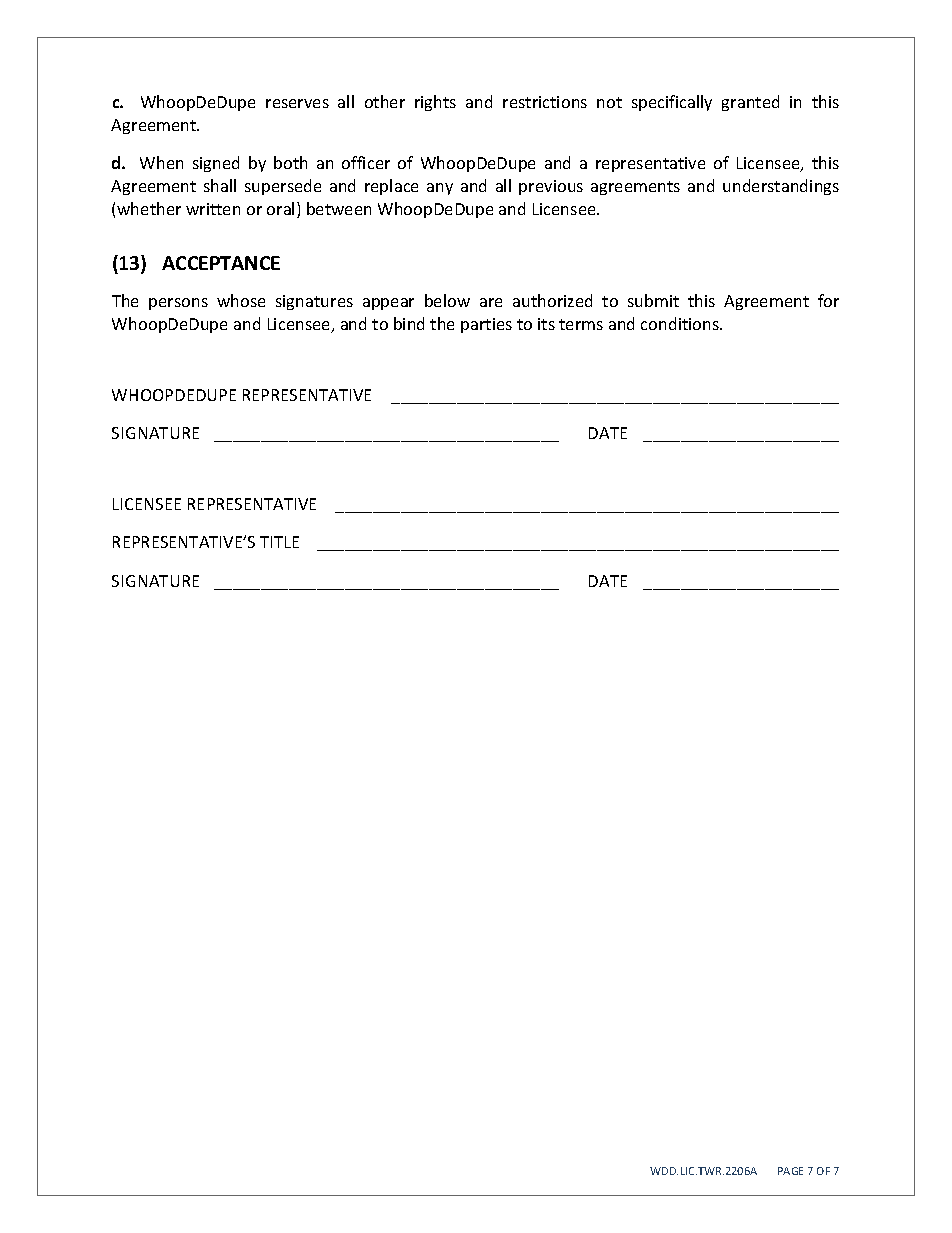 The width and height of the document is (952, 1233). Describe the element at coordinates (546, 324) in the document. I see `its` at that location.
